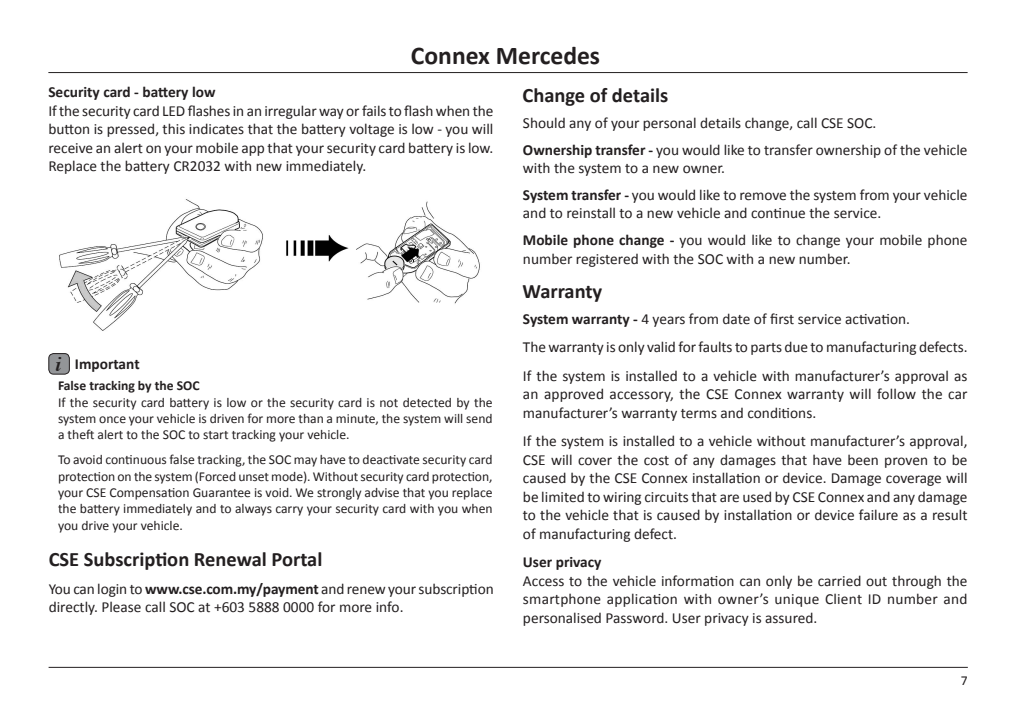  Describe the element at coordinates (544, 123) in the screenshot. I see `Should` at that location.
